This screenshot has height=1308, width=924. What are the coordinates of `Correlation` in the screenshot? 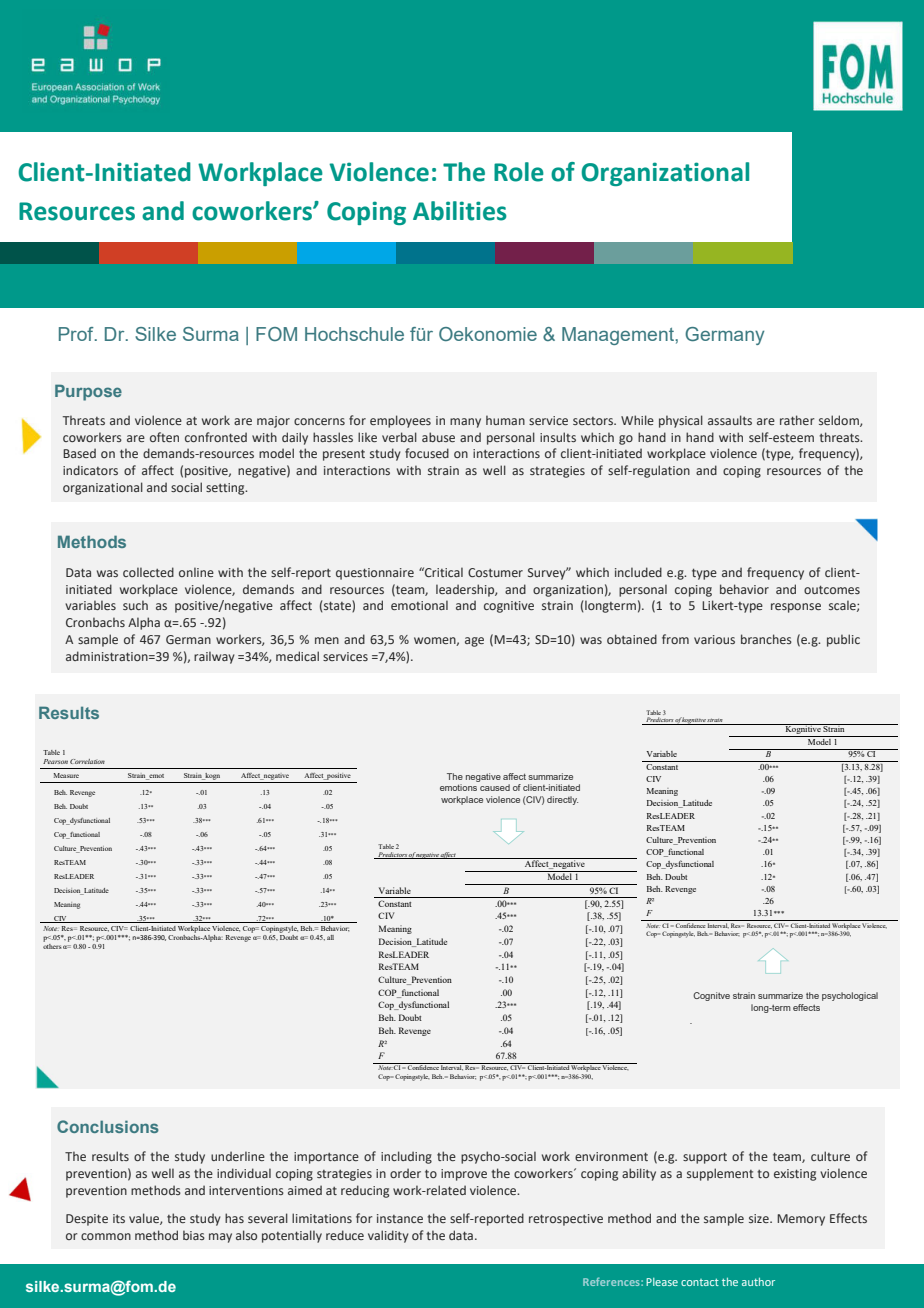 It's located at (87, 761).
